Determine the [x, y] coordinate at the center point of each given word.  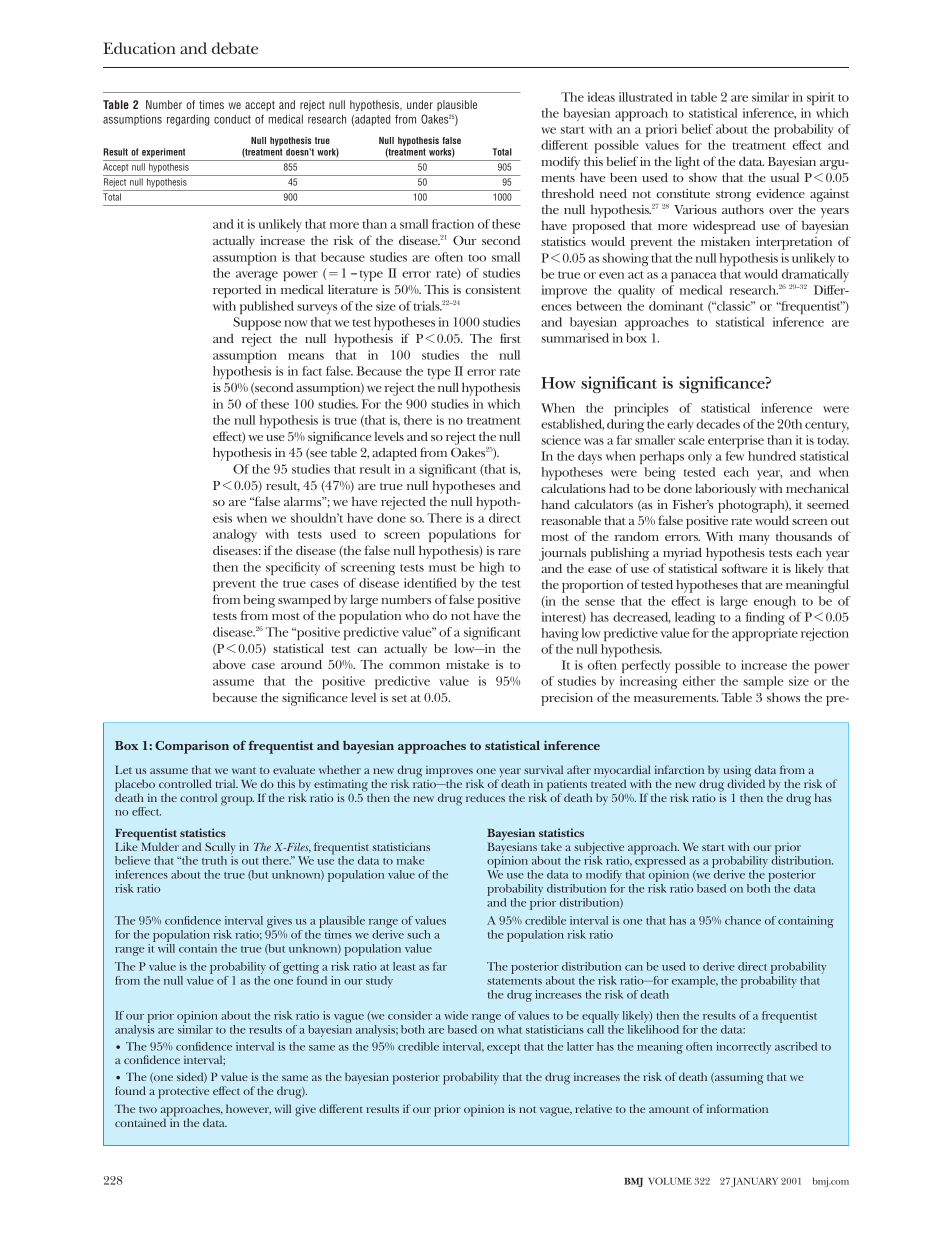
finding [765, 619]
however [248, 1109]
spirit [820, 98]
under [420, 104]
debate [235, 48]
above [229, 664]
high [491, 569]
